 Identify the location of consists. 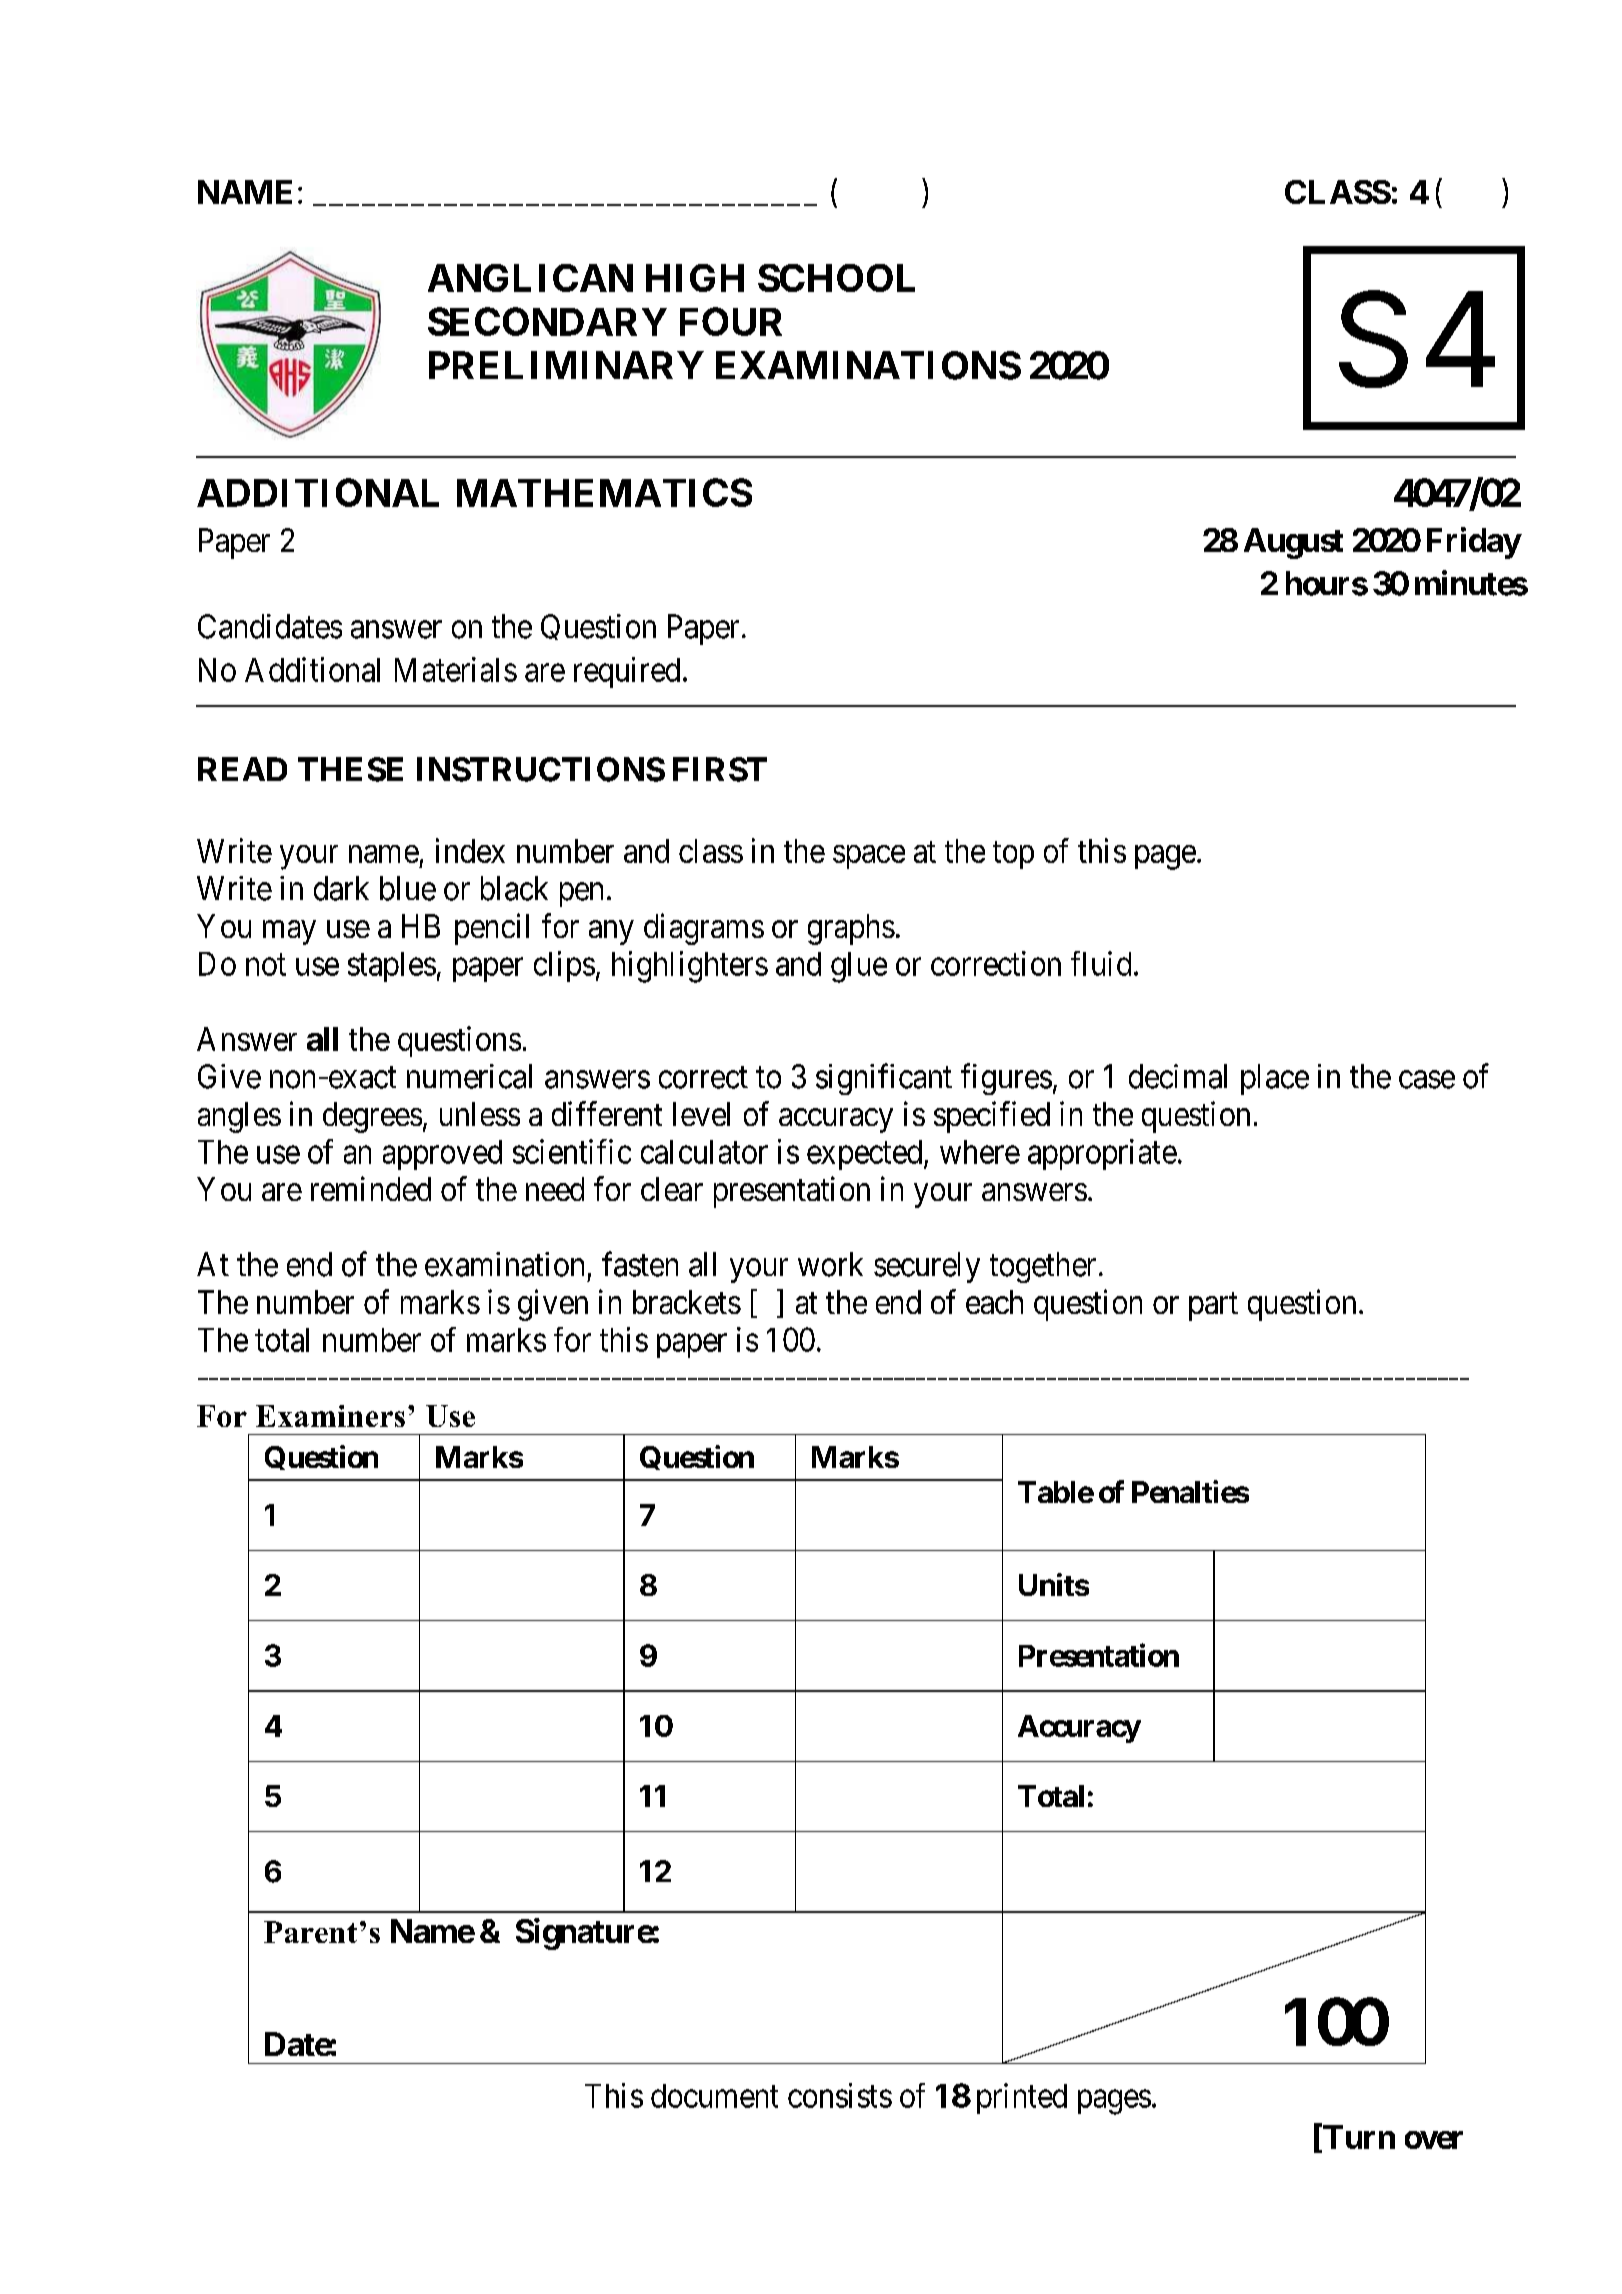
(840, 2095).
